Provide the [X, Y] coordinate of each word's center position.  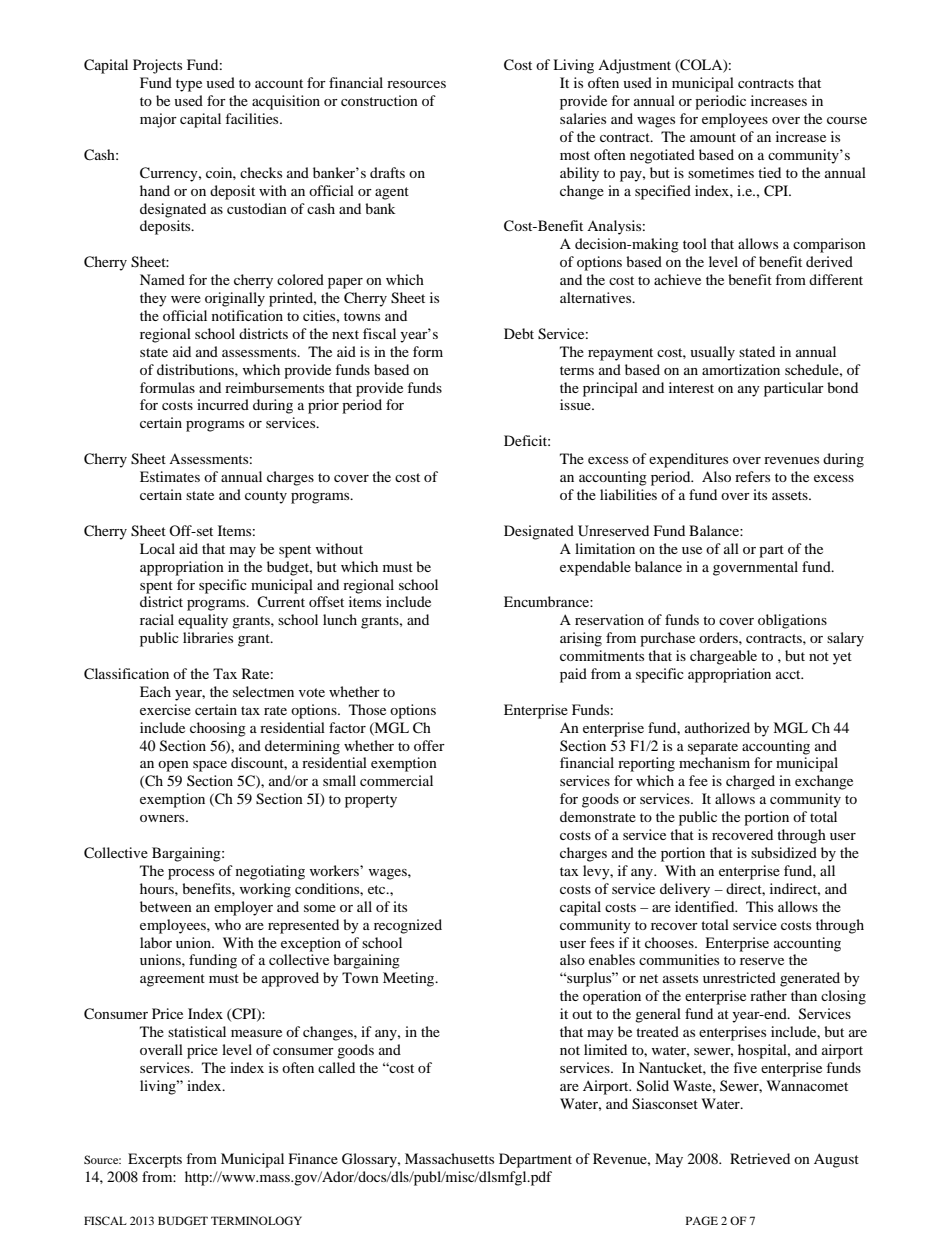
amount [713, 137]
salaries [583, 118]
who [228, 924]
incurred [223, 404]
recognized [408, 926]
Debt [519, 333]
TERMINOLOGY [256, 1220]
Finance [313, 1158]
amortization [741, 369]
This [759, 906]
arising [581, 639]
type [189, 85]
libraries [208, 637]
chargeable [723, 657]
